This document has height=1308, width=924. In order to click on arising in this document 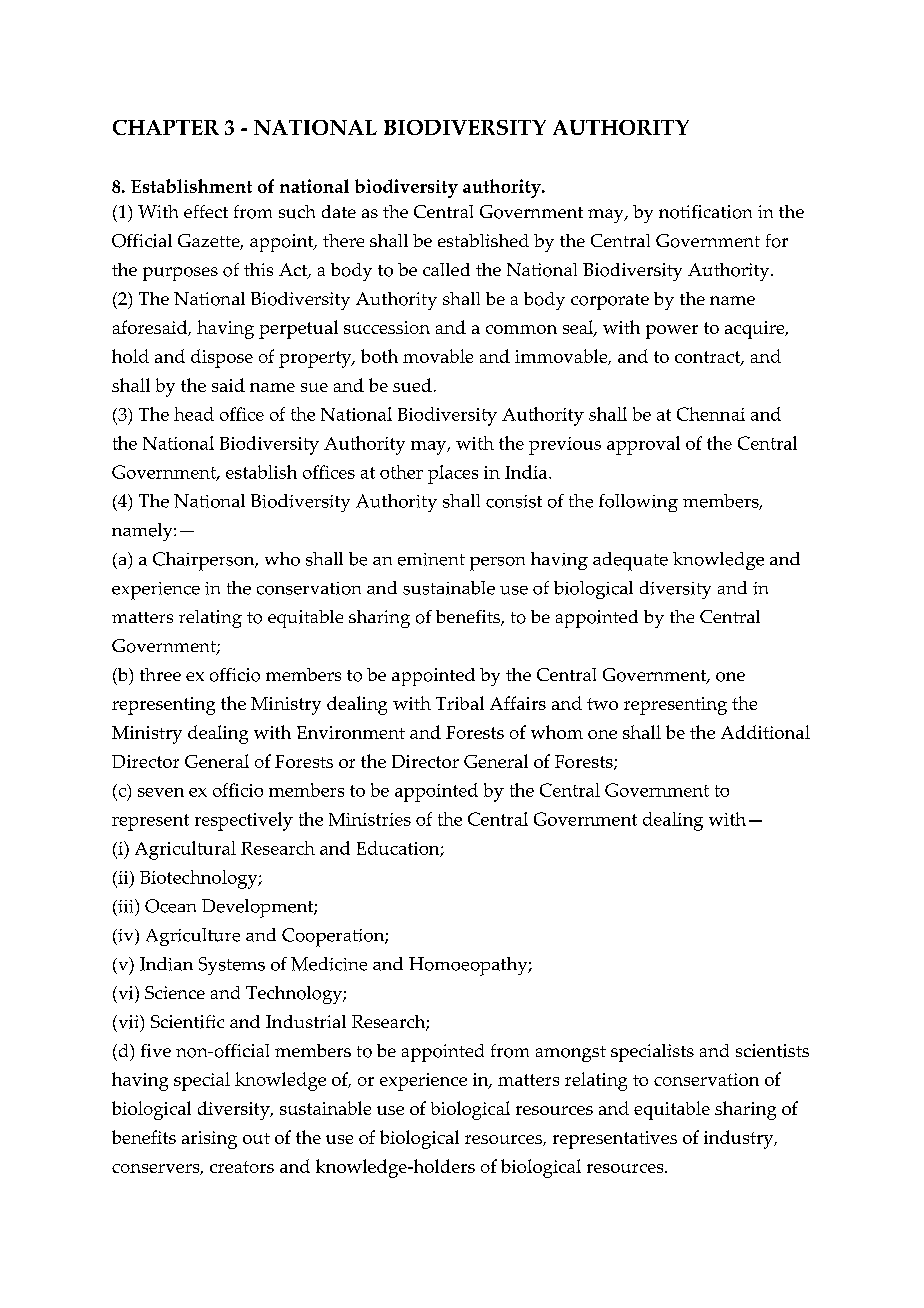, I will do `click(209, 1140)`.
